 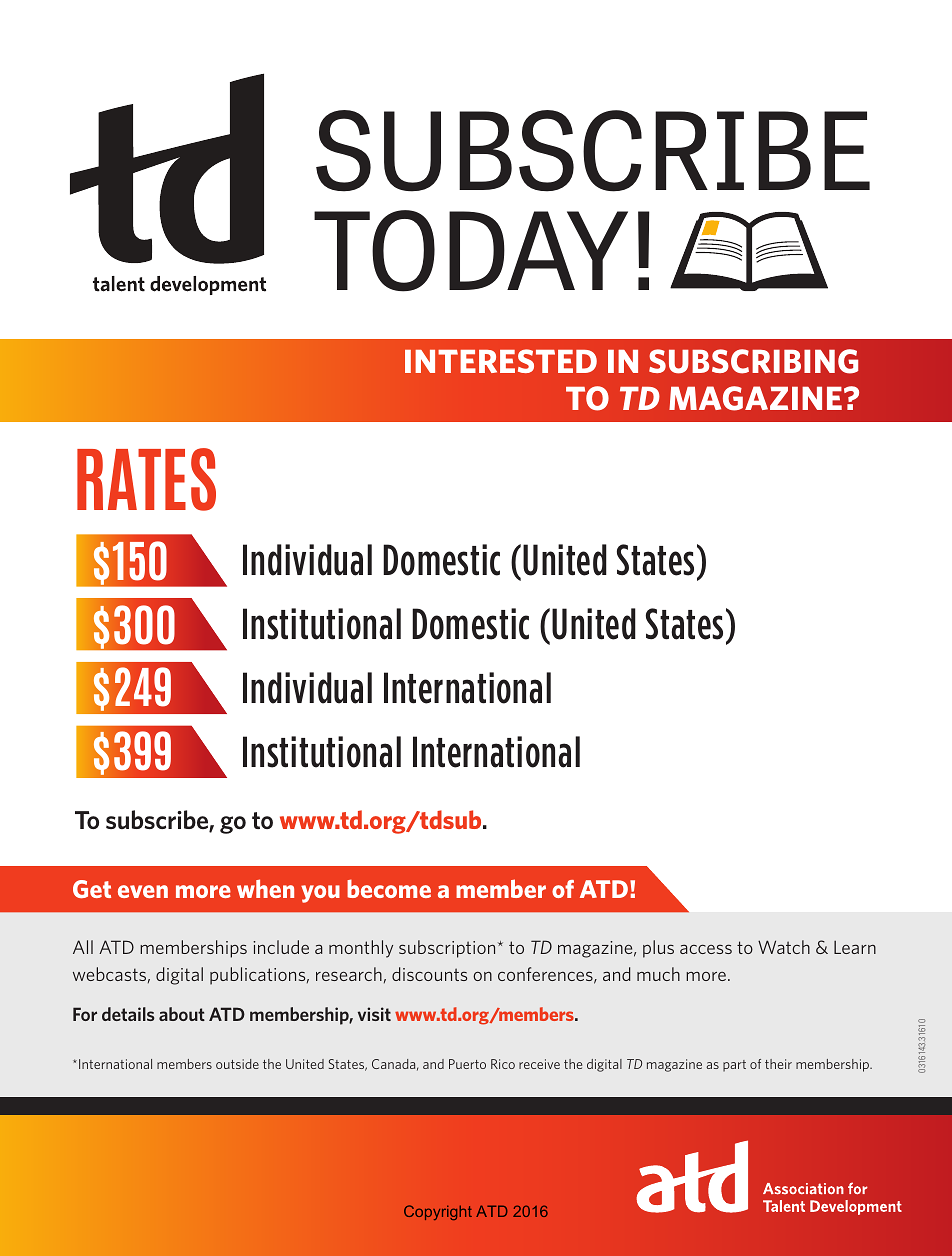 What do you see at coordinates (389, 888) in the image?
I see `become` at bounding box center [389, 888].
